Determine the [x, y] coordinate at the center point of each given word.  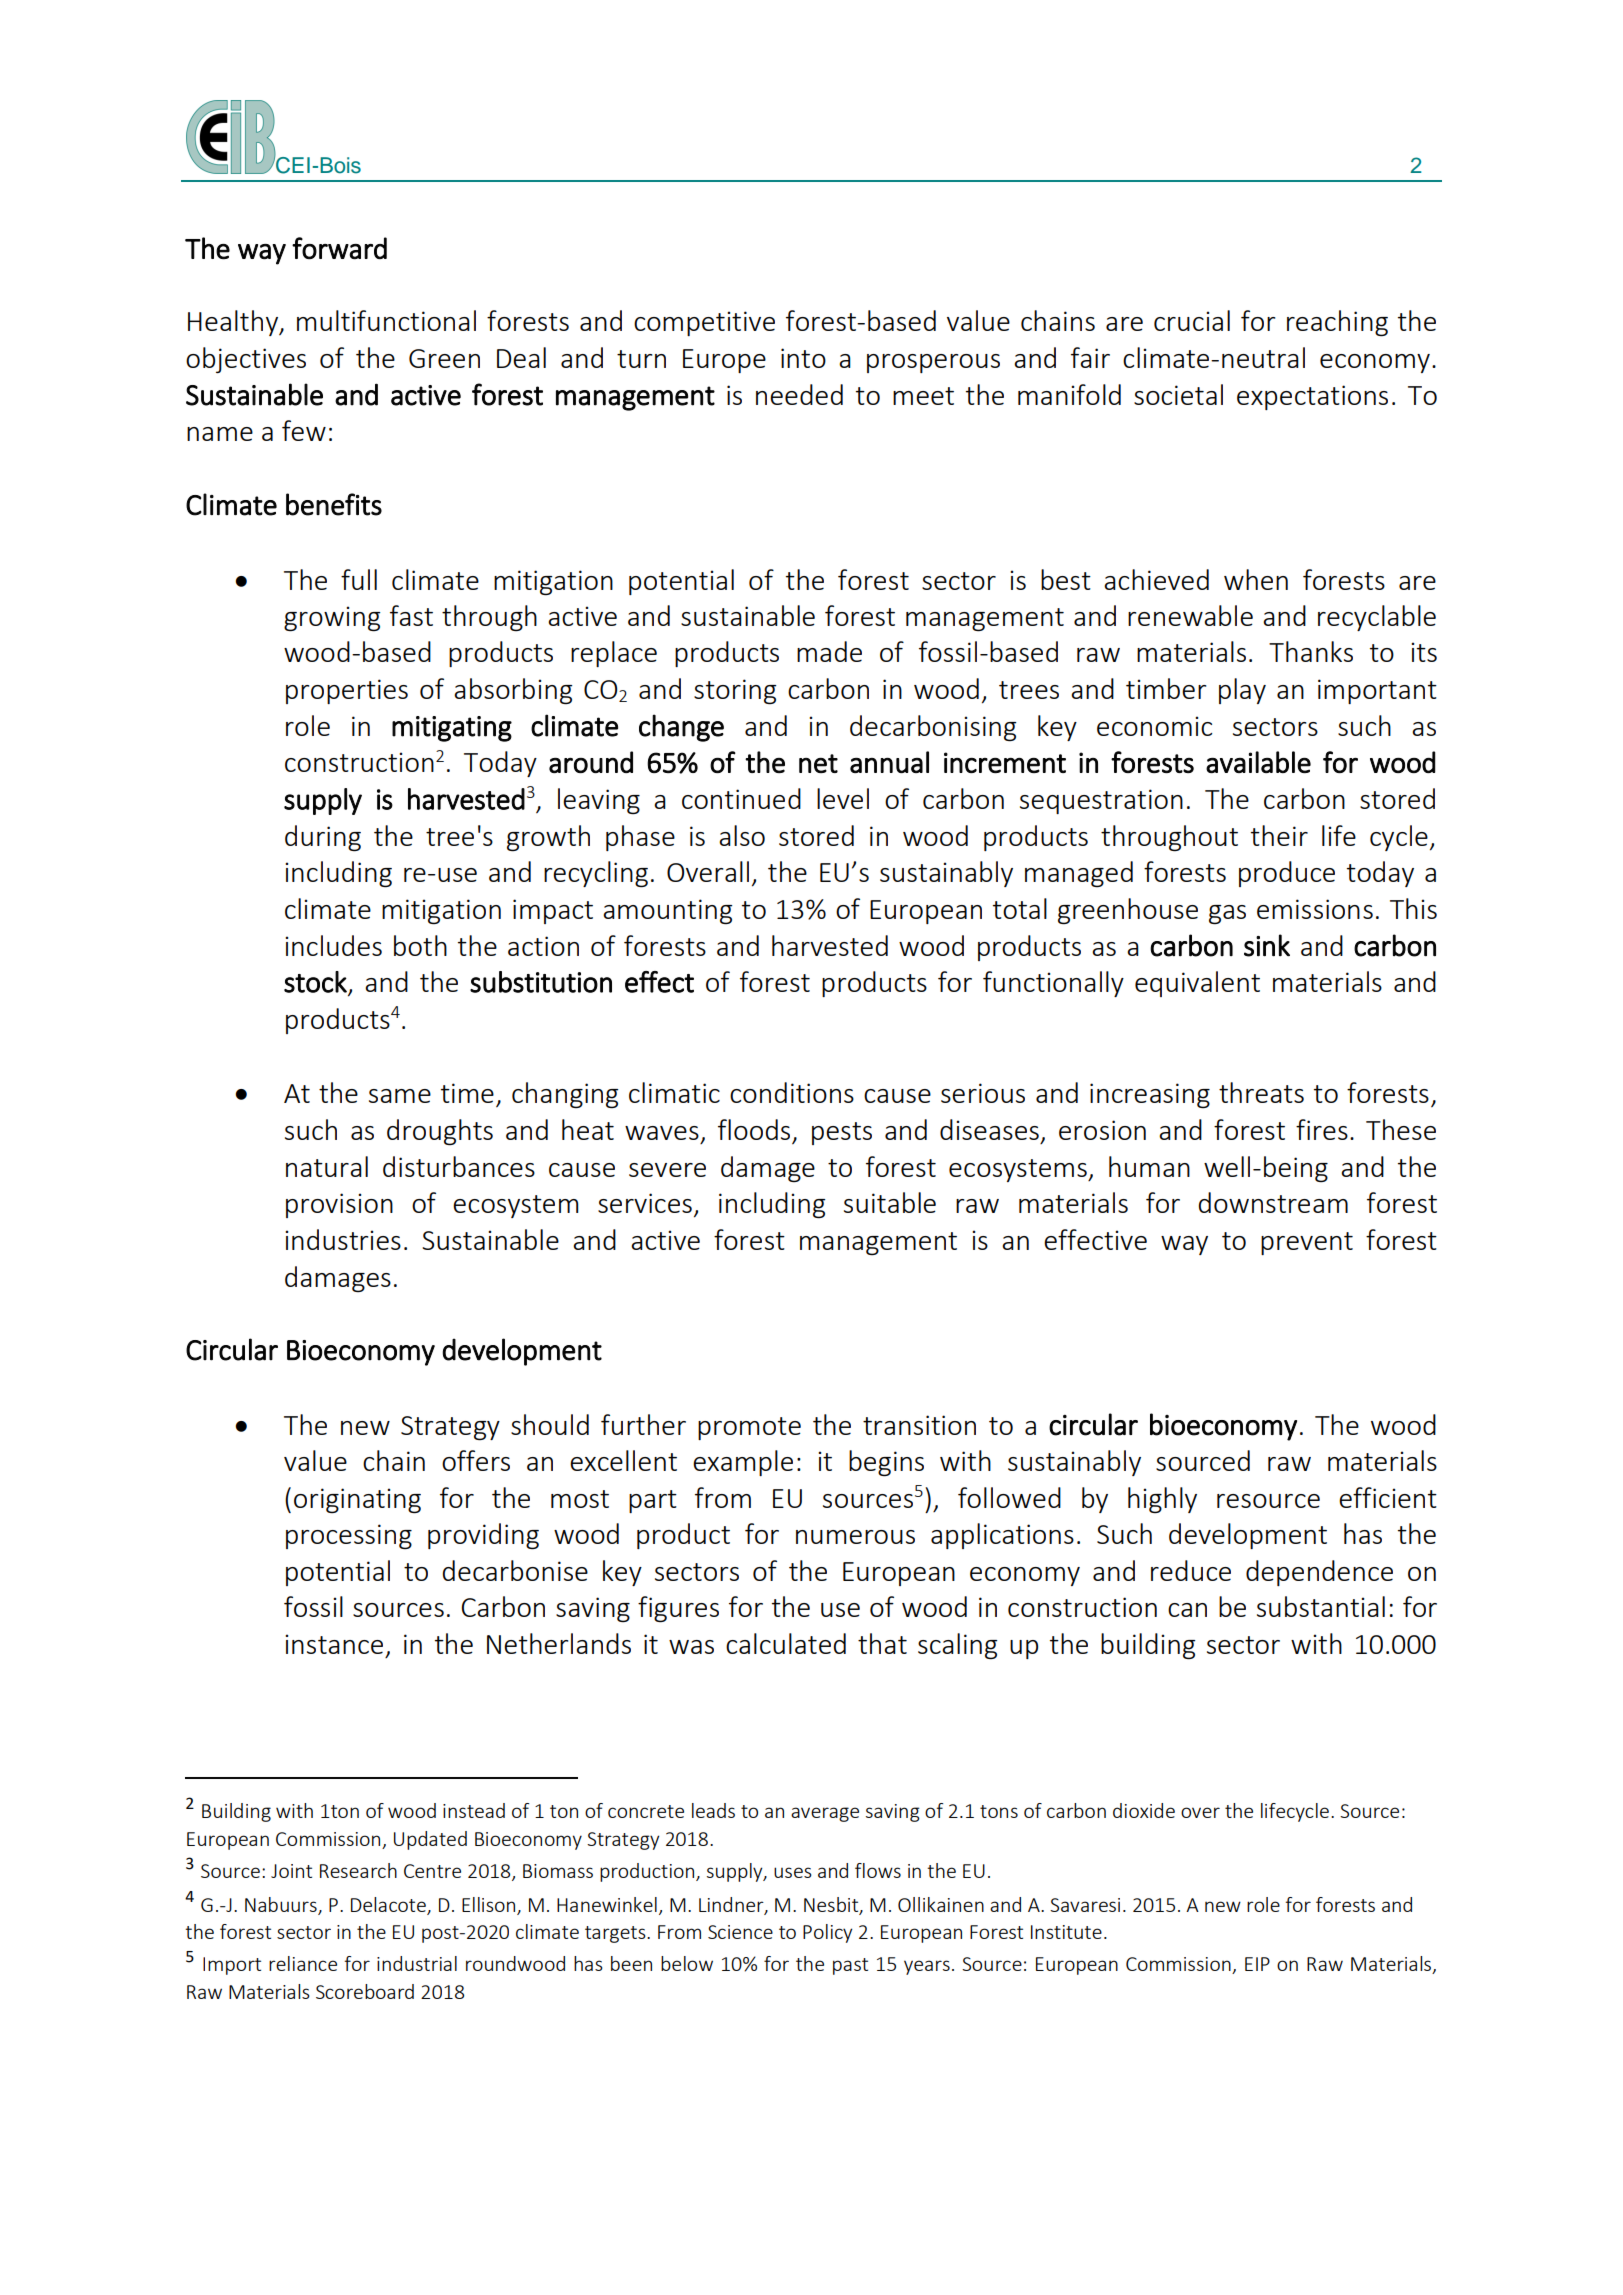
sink [1267, 945]
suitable [890, 1202]
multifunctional [386, 320]
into [803, 358]
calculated [786, 1643]
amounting [667, 911]
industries [343, 1239]
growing [332, 619]
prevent [1307, 1243]
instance [334, 1644]
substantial [1321, 1606]
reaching [1337, 323]
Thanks [1311, 651]
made [829, 651]
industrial [417, 1963]
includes [333, 945]
